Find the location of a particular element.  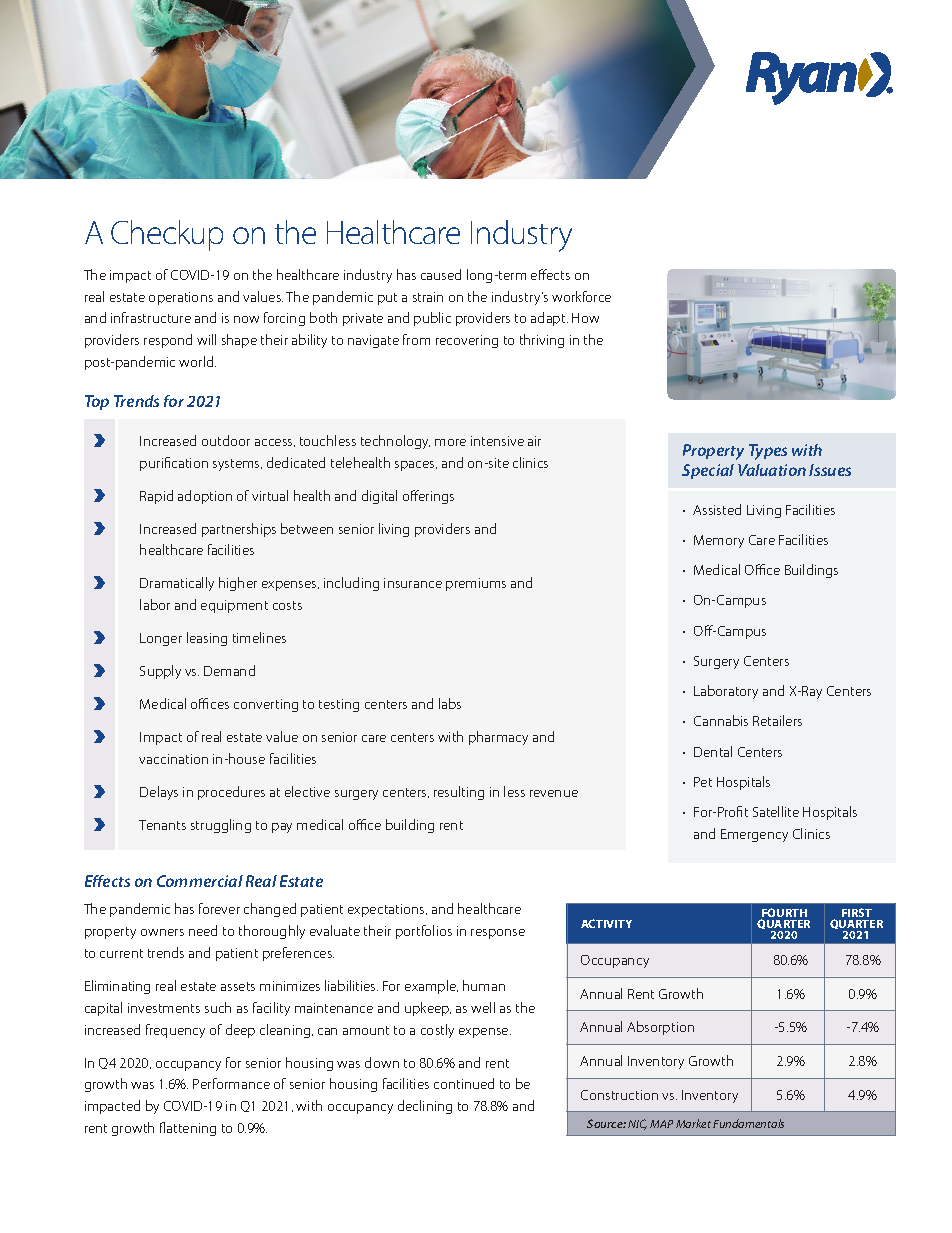

continued is located at coordinates (464, 1083).
